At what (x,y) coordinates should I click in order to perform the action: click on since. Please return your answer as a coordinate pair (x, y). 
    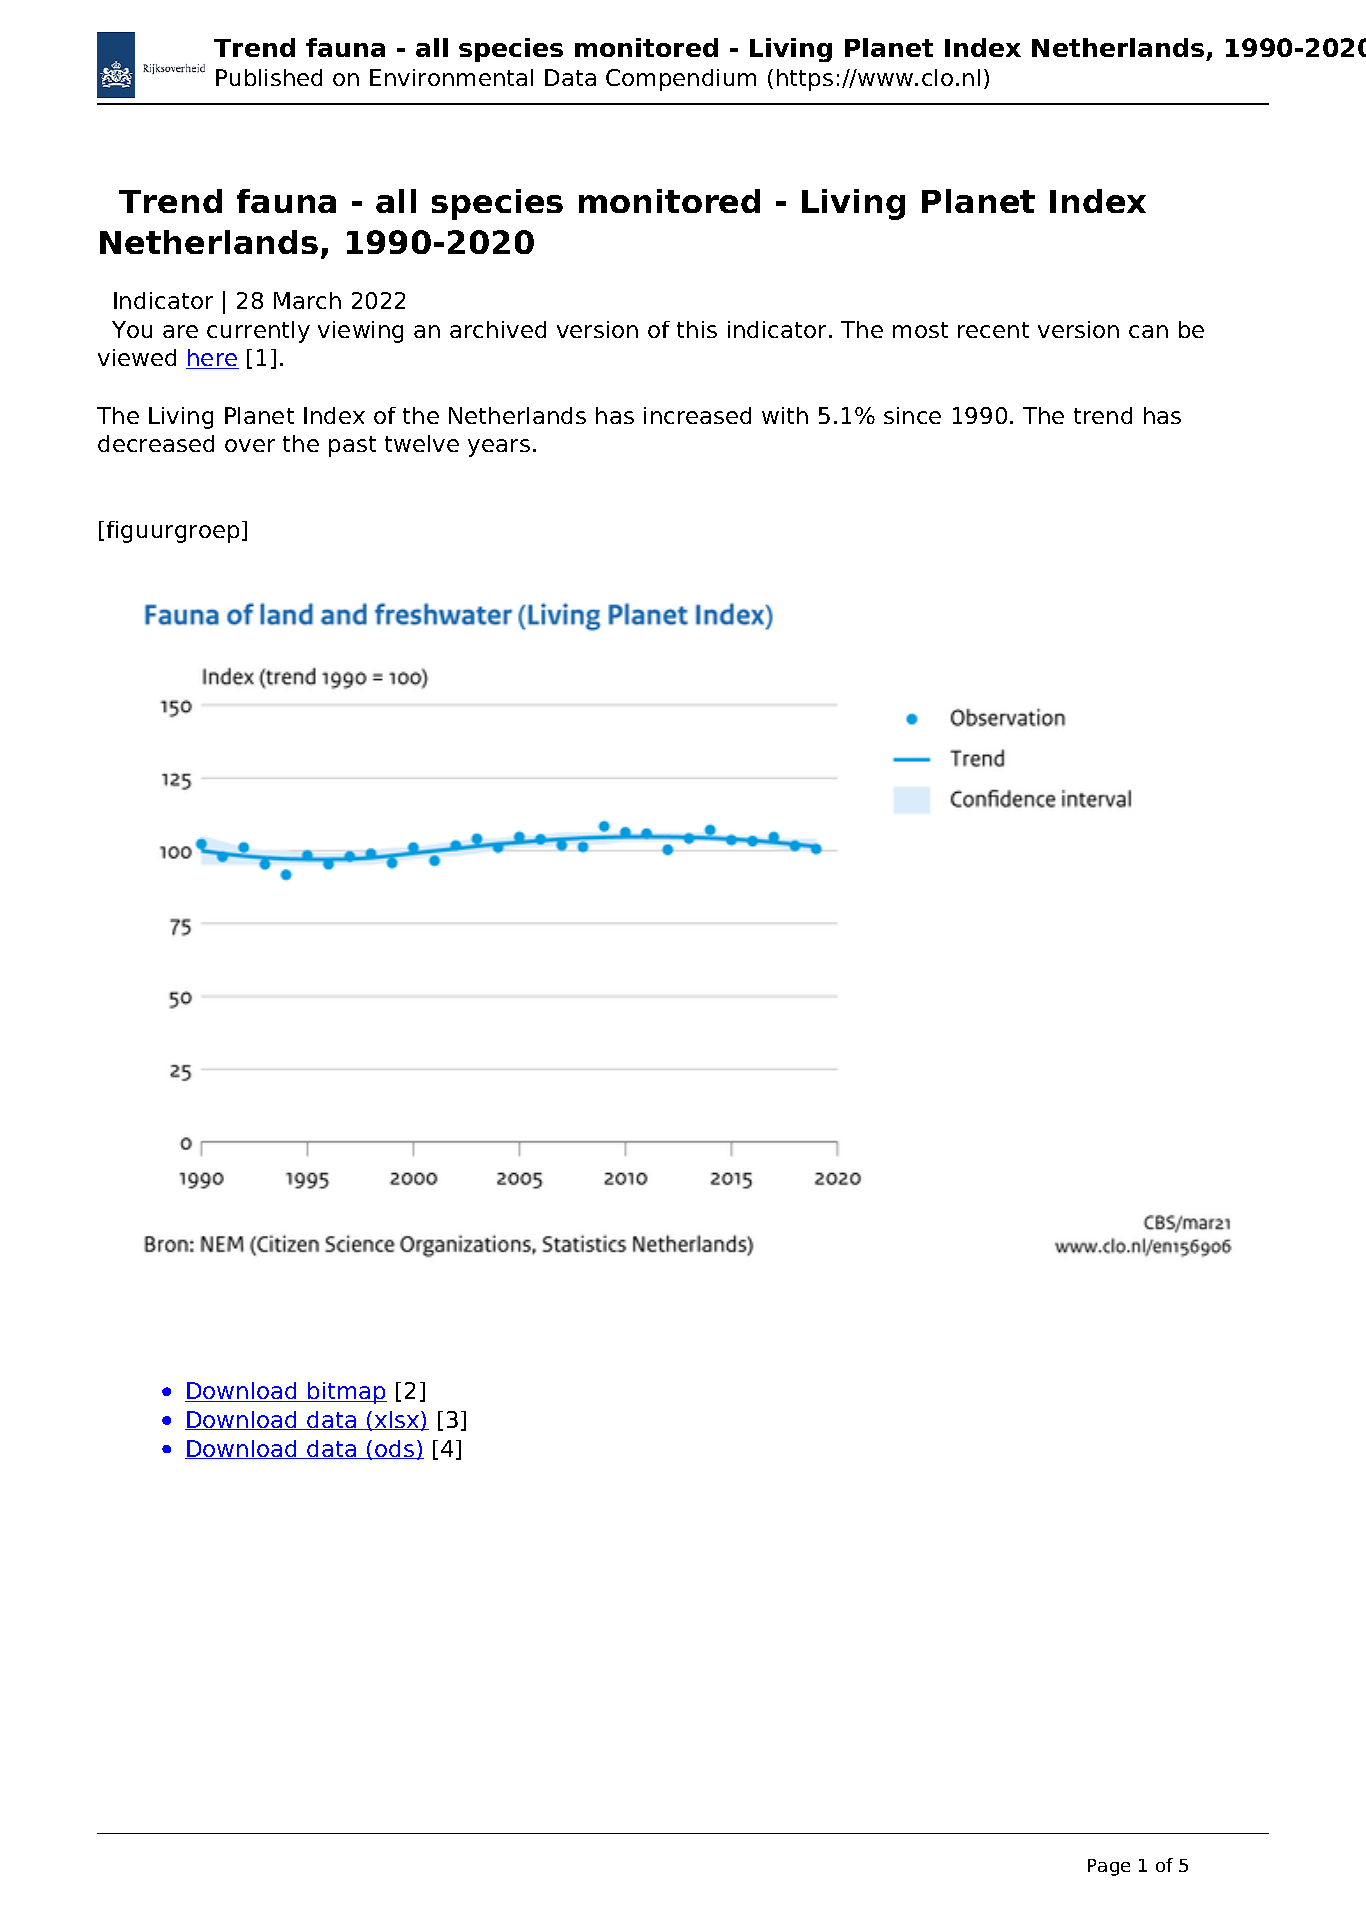
    Looking at the image, I should click on (912, 415).
